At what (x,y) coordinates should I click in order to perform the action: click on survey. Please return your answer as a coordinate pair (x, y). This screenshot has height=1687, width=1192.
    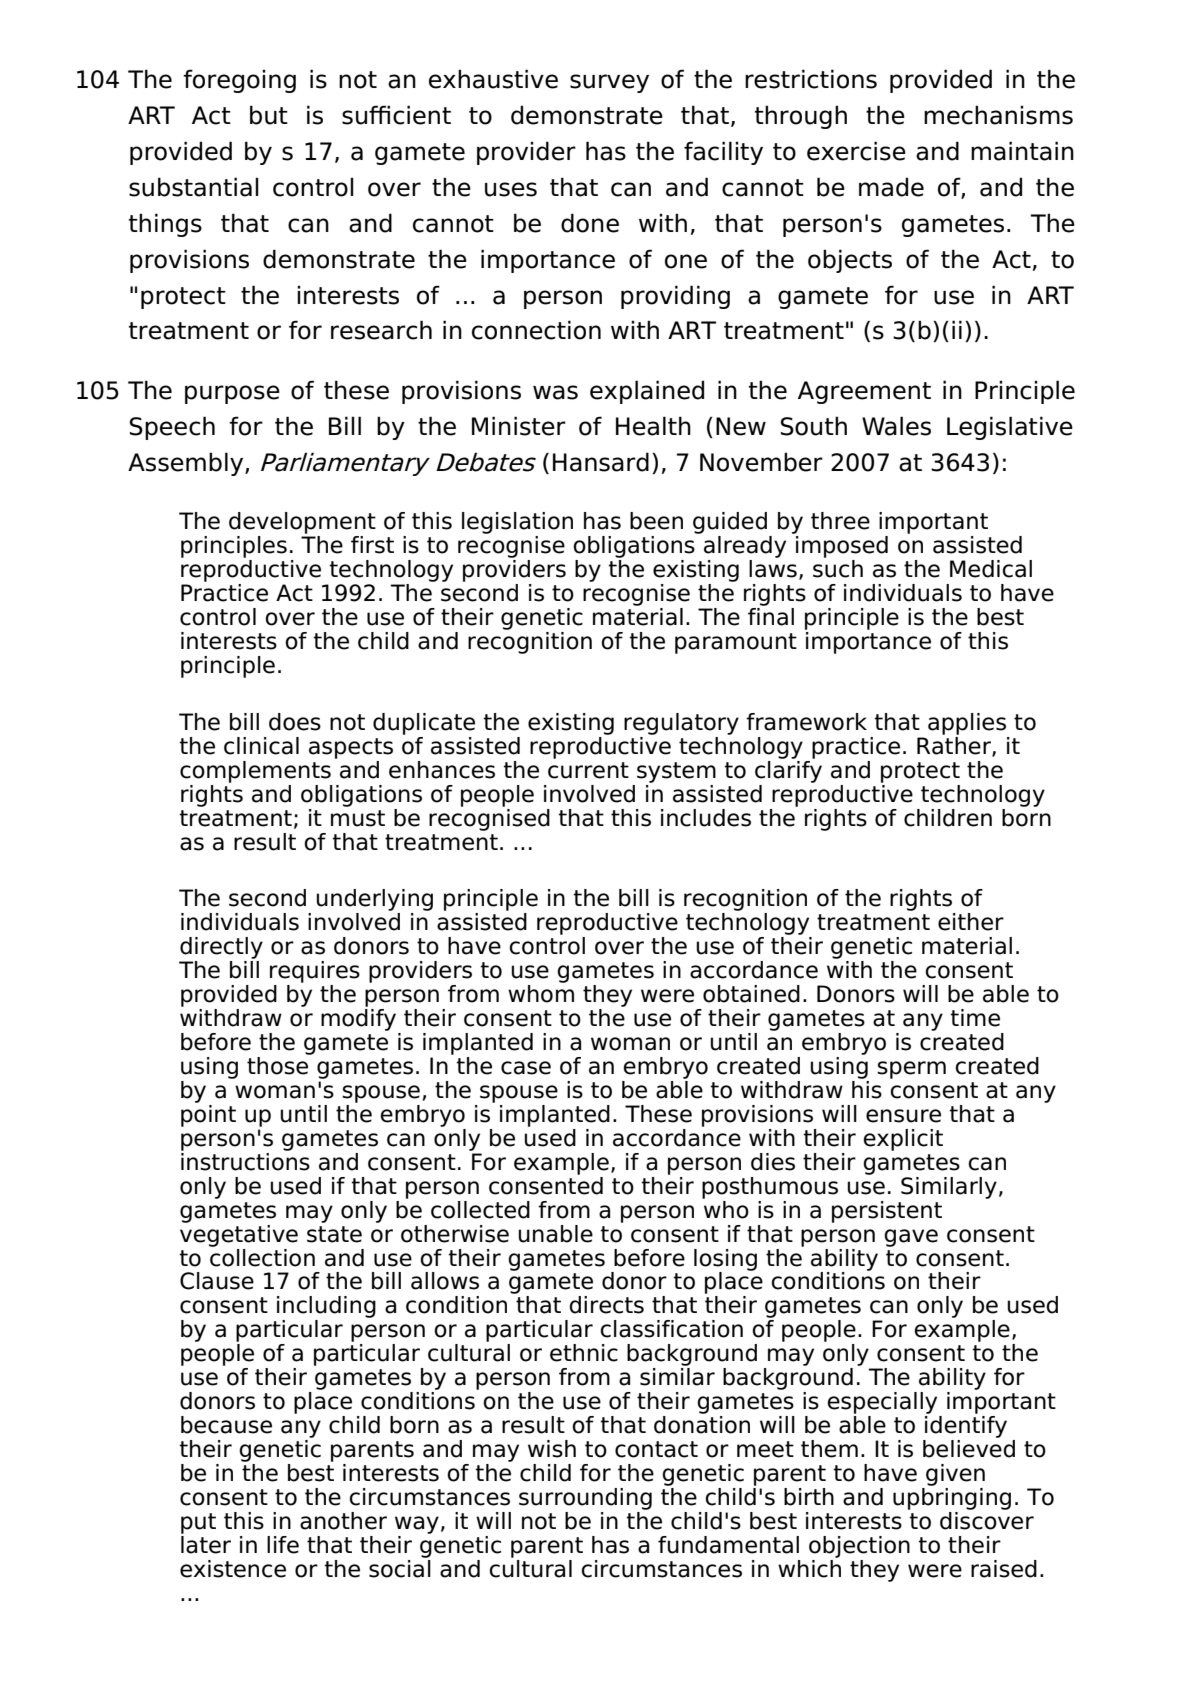
    Looking at the image, I should click on (609, 83).
